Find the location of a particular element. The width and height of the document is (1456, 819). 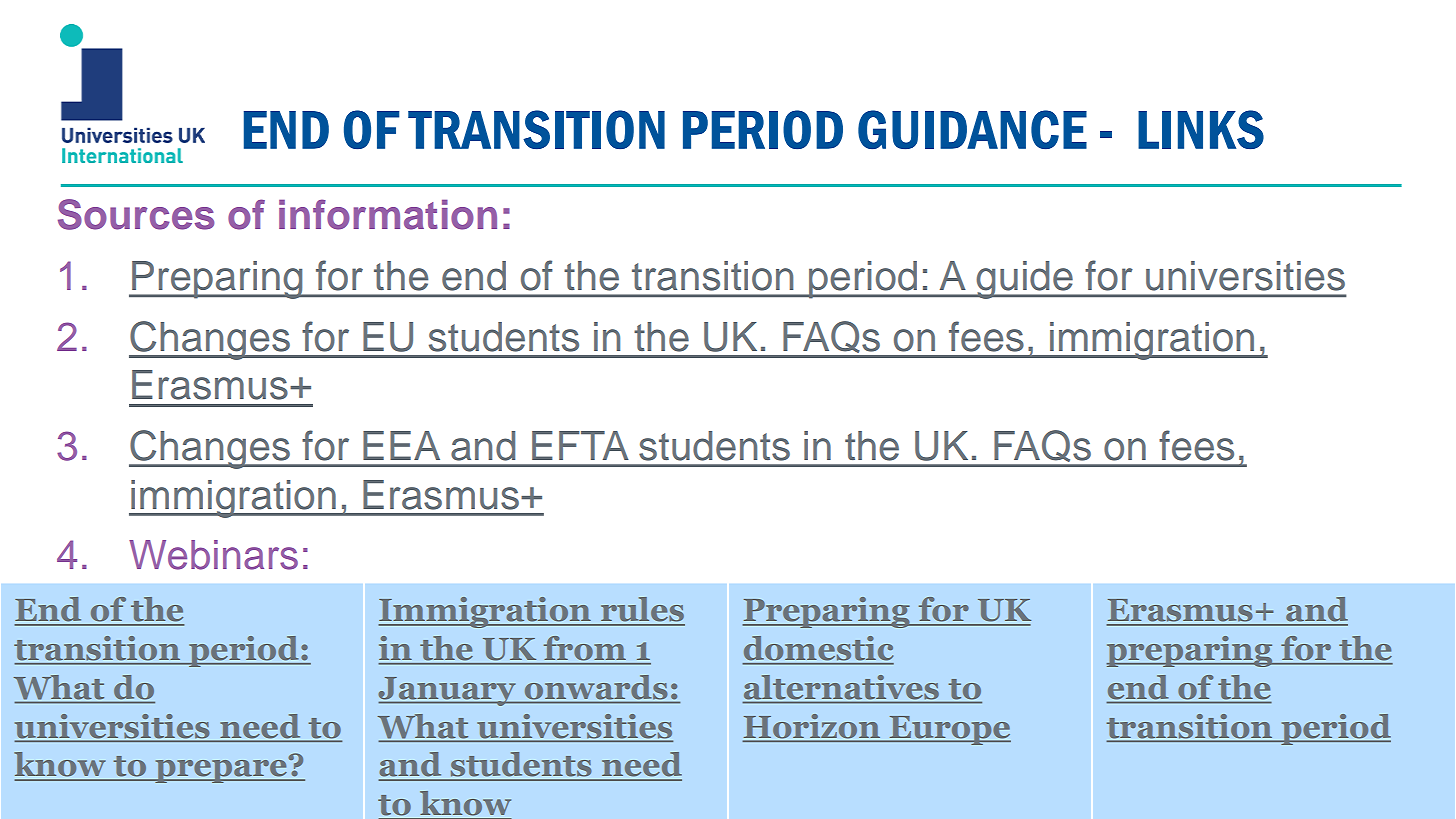

EFTA is located at coordinates (580, 445).
